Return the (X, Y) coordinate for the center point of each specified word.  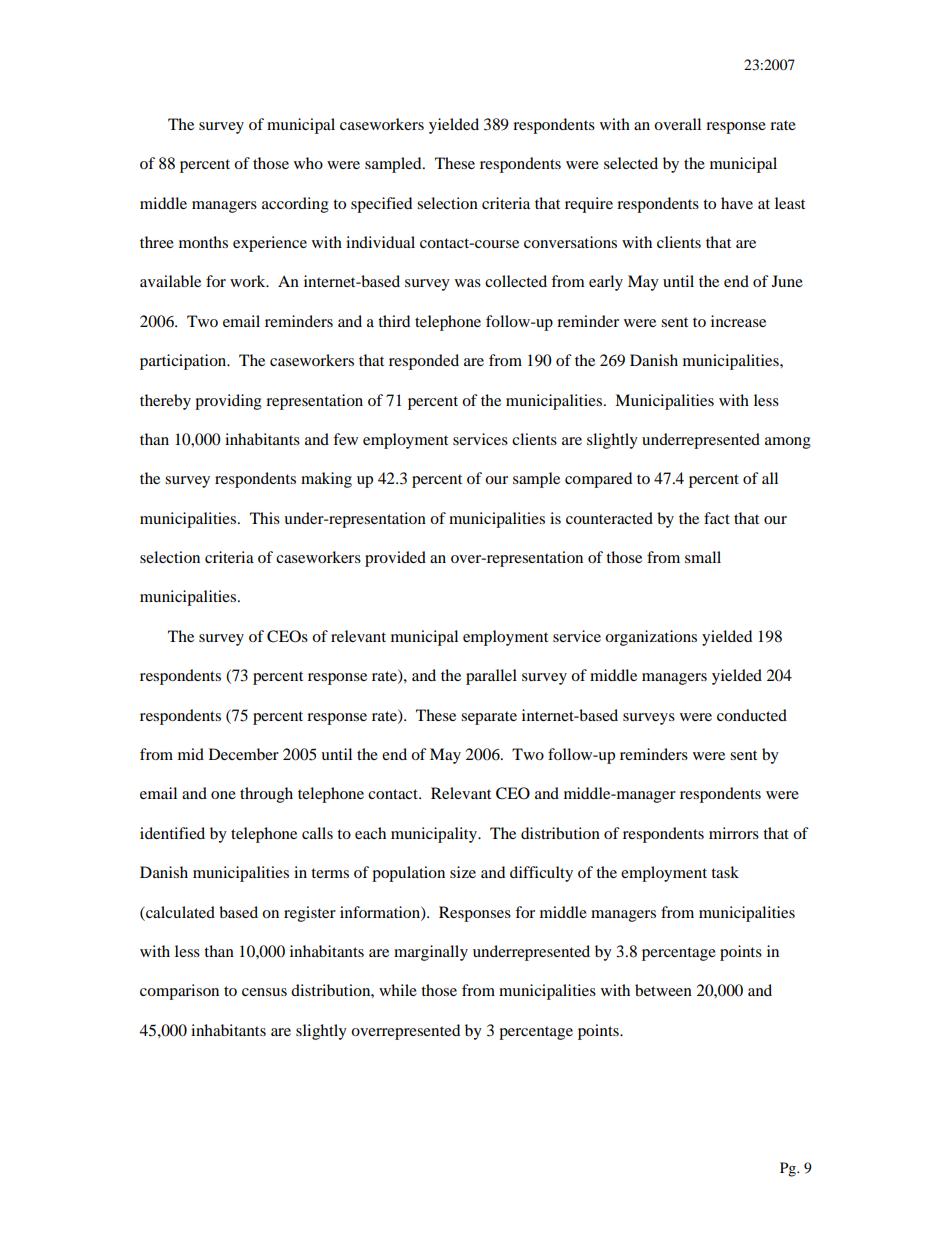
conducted (752, 715)
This (265, 518)
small (703, 557)
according (295, 205)
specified (381, 205)
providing (228, 402)
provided (395, 559)
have (737, 203)
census (264, 992)
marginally (431, 953)
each (370, 833)
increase (738, 321)
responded (424, 362)
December (244, 754)
